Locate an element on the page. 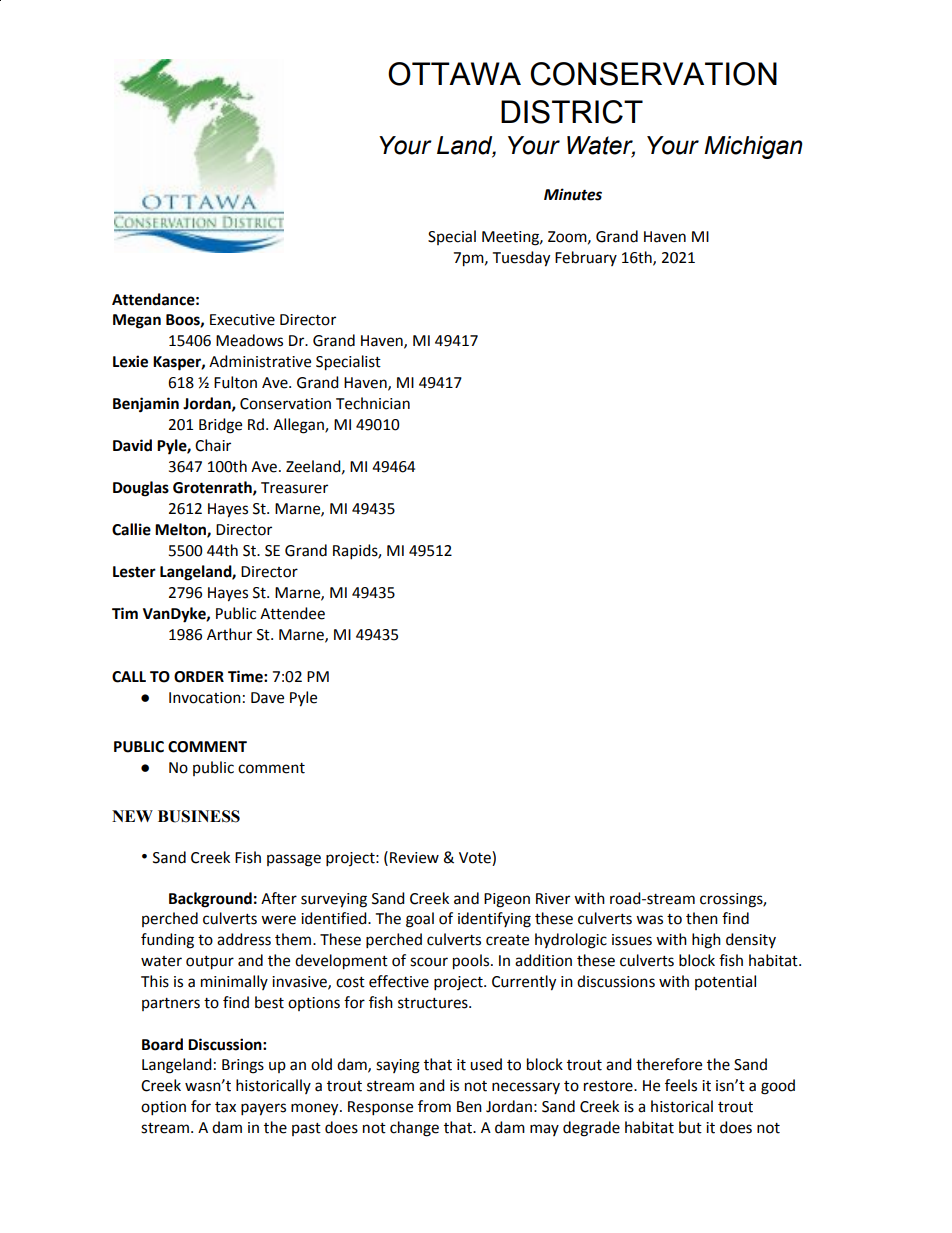 This page has height=1233, width=952. Vote is located at coordinates (476, 857).
